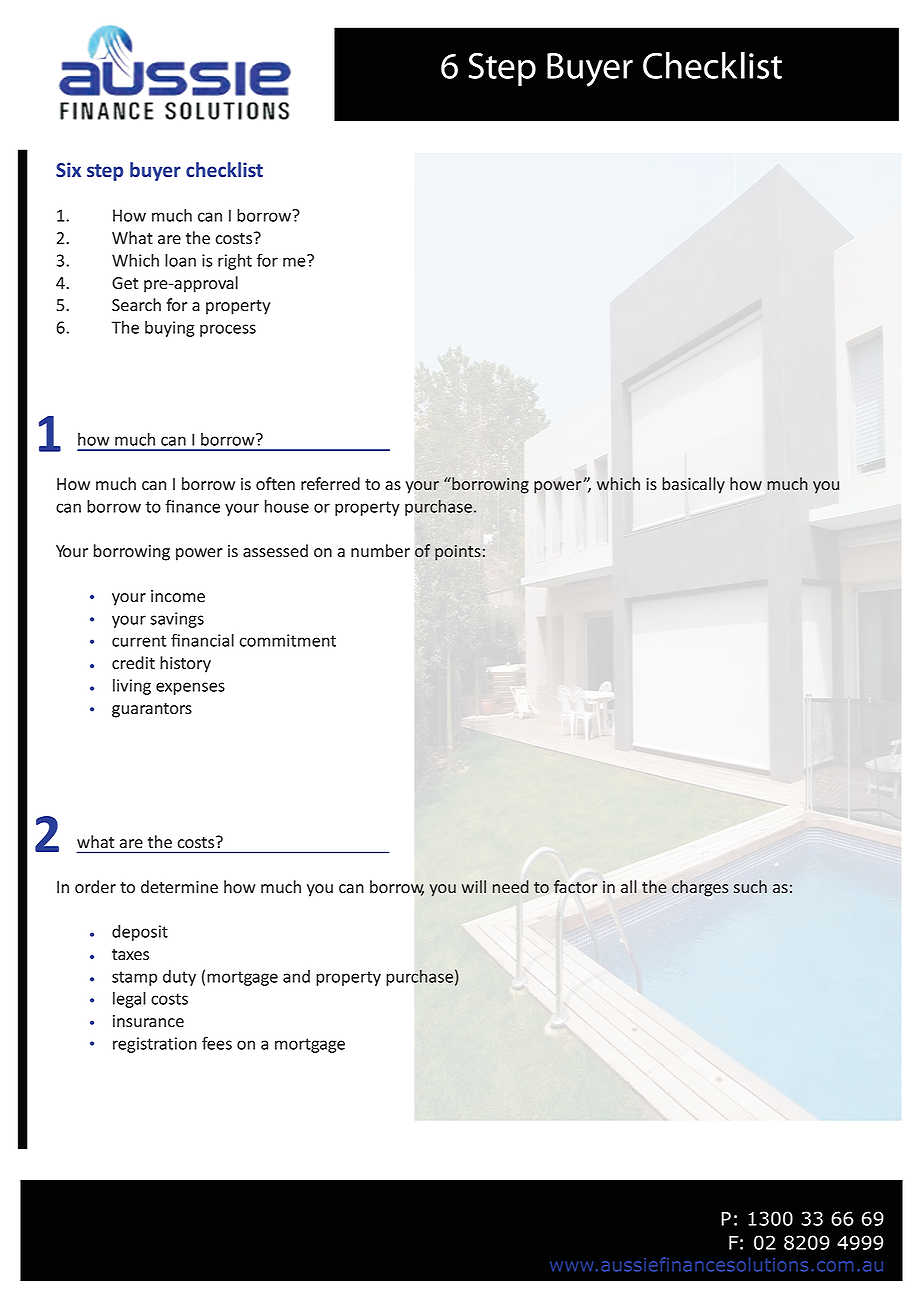  Describe the element at coordinates (750, 886) in the screenshot. I see `such` at that location.
